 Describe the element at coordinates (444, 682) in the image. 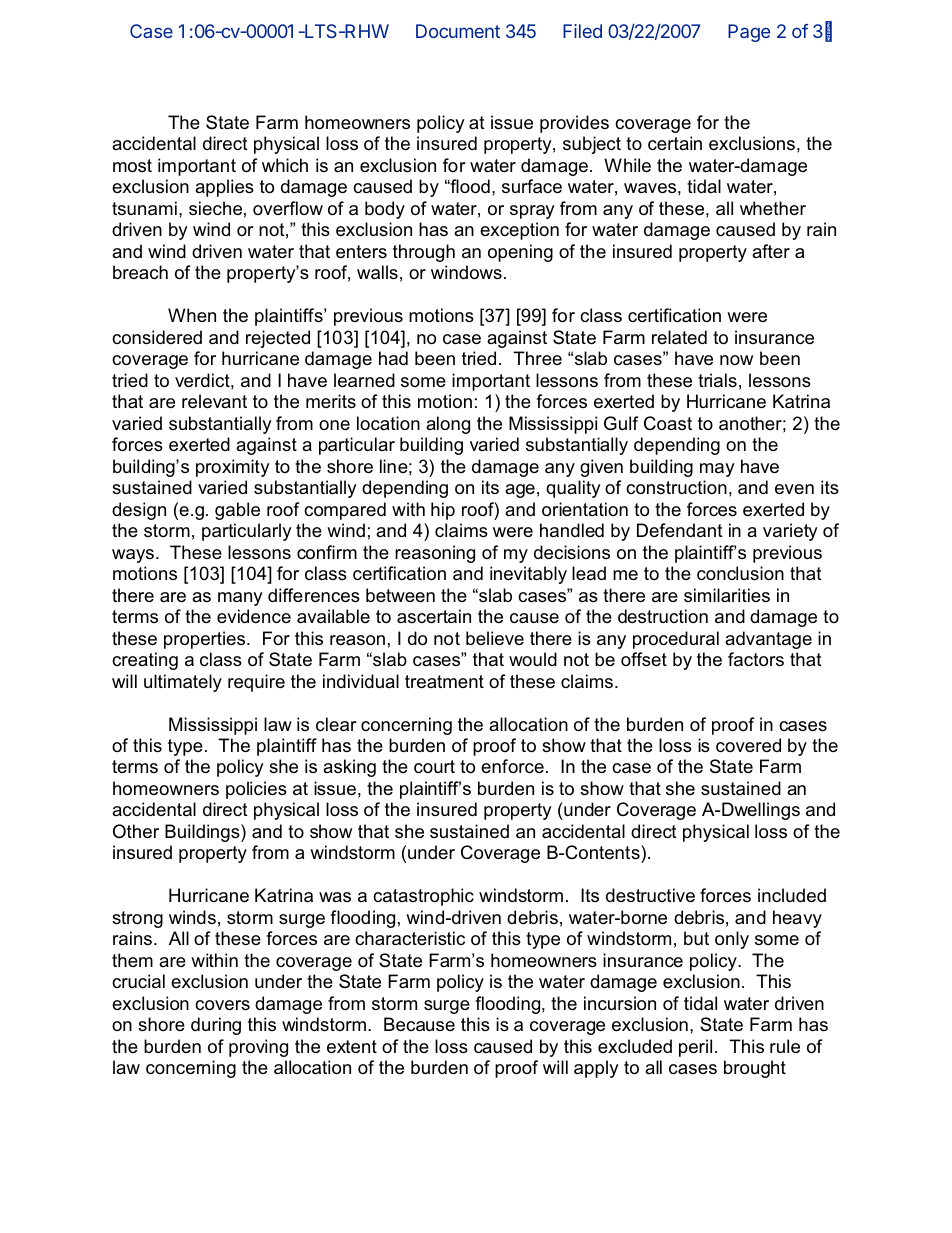

I see `treatment` at that location.
